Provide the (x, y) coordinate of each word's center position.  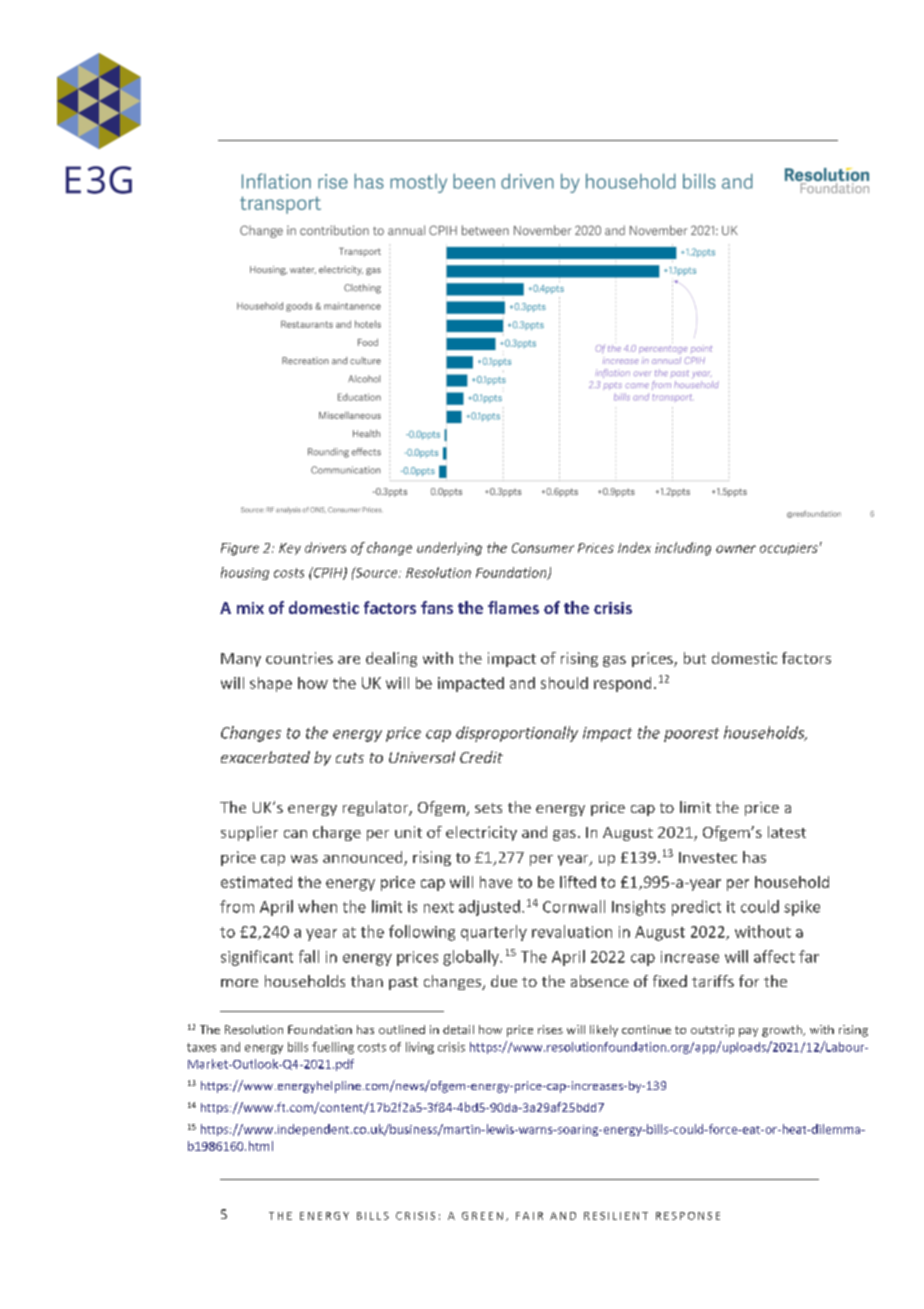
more (239, 983)
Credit (481, 757)
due (504, 981)
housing (245, 573)
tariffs (713, 981)
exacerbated (265, 757)
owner (736, 549)
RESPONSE (688, 1216)
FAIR (529, 1216)
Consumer (543, 548)
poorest (691, 735)
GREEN (482, 1216)
